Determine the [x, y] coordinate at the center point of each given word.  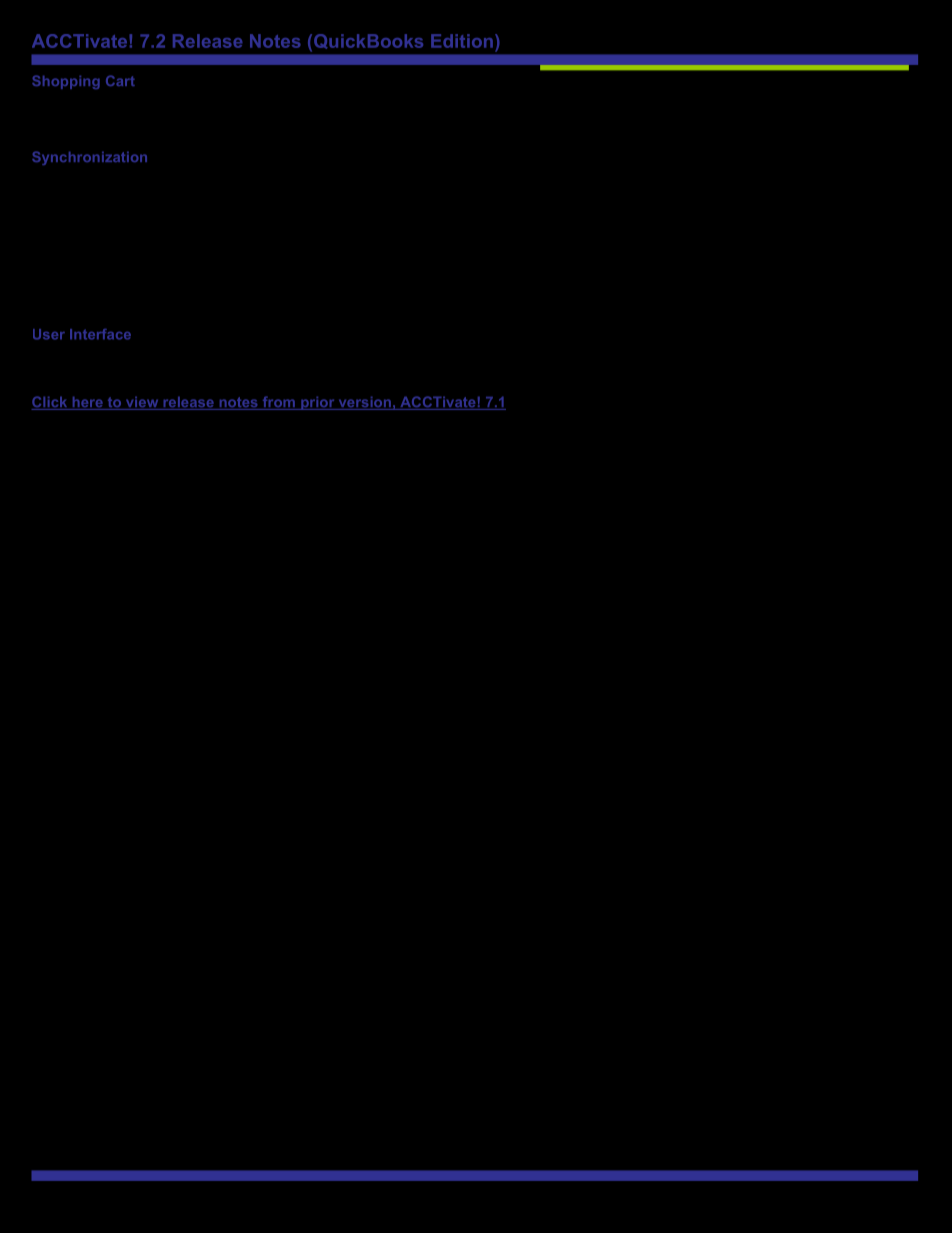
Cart [120, 80]
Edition [462, 41]
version [364, 403]
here [87, 403]
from [278, 403]
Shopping [66, 82]
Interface [100, 334]
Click [51, 403]
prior [318, 403]
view [142, 403]
